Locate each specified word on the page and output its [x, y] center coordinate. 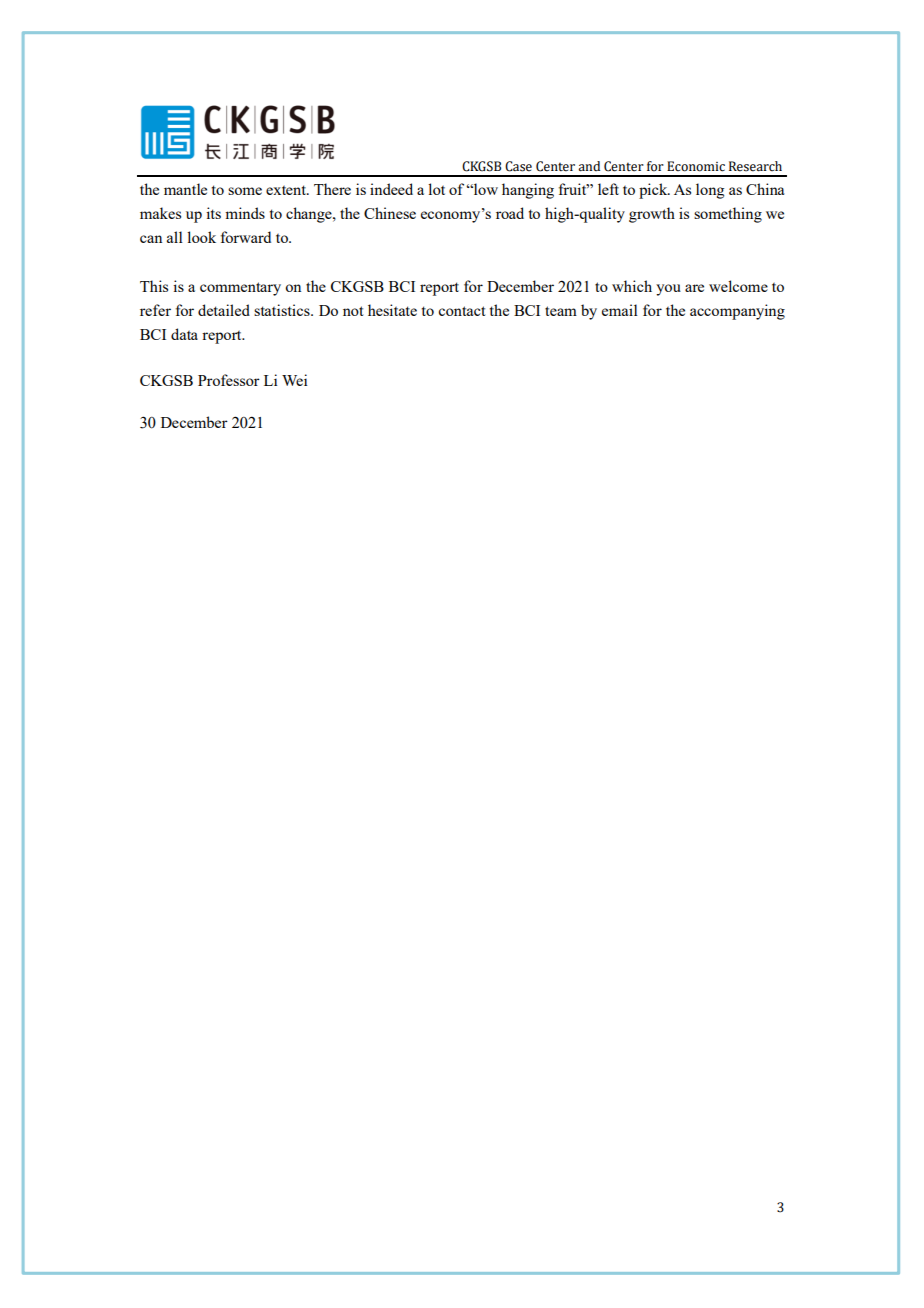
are [694, 288]
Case [518, 166]
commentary [240, 289]
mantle [185, 189]
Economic [696, 166]
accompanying [737, 312]
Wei [294, 380]
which [632, 286]
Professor [229, 380]
